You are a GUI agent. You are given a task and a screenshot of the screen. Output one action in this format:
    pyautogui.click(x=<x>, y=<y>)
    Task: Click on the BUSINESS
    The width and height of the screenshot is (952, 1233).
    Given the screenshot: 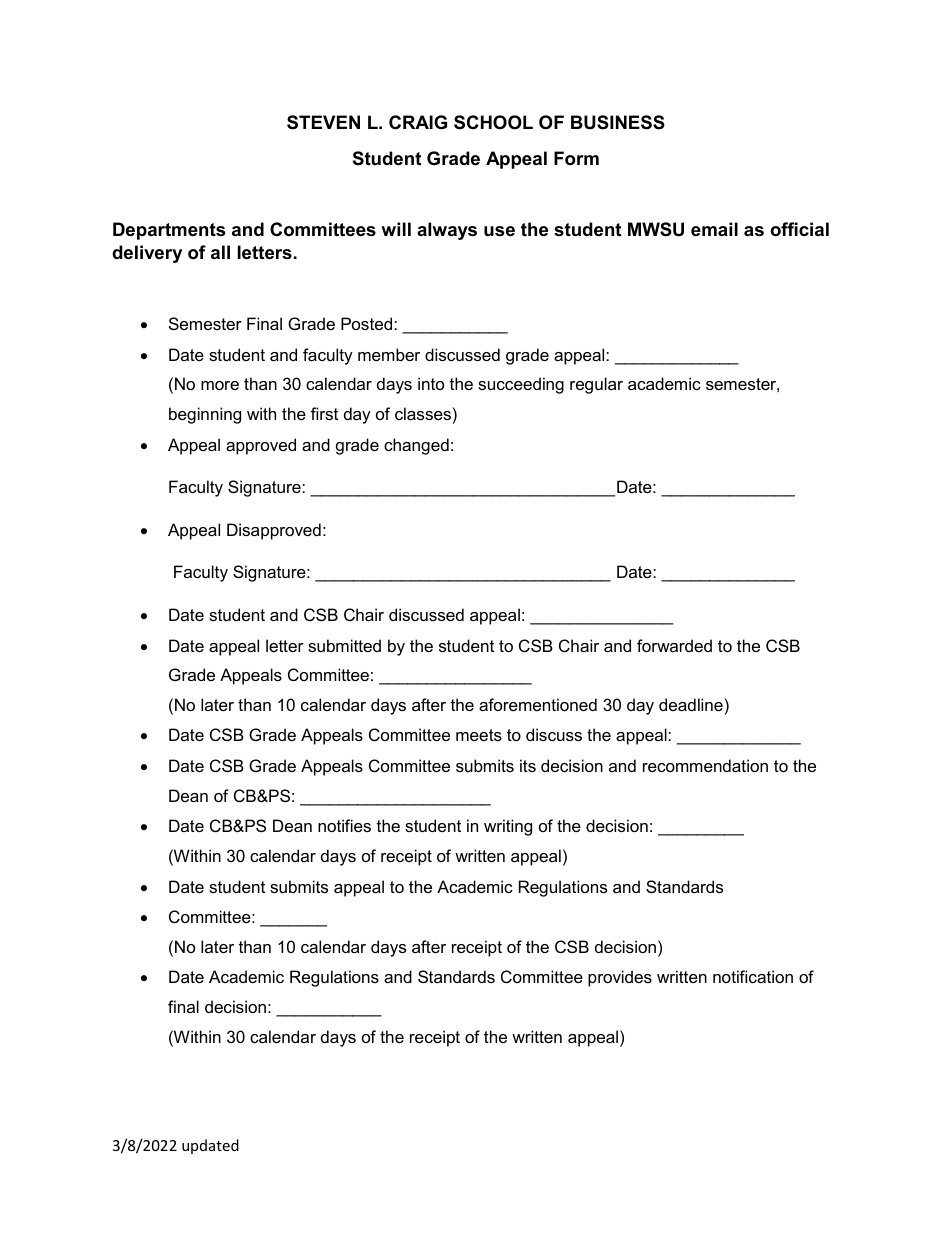 What is the action you would take?
    pyautogui.click(x=618, y=122)
